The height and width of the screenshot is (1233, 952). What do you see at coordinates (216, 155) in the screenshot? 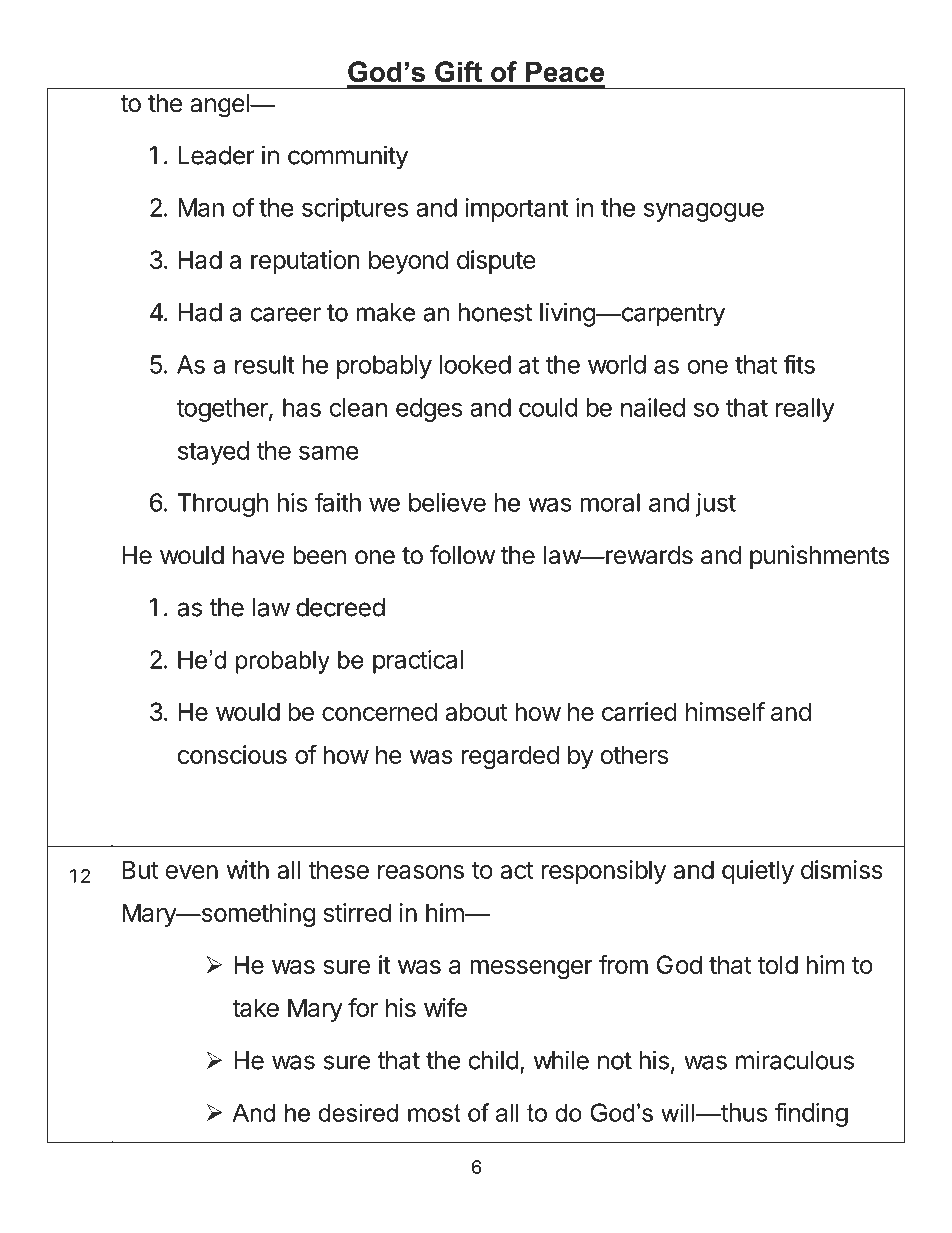
I see `Leader` at bounding box center [216, 155].
